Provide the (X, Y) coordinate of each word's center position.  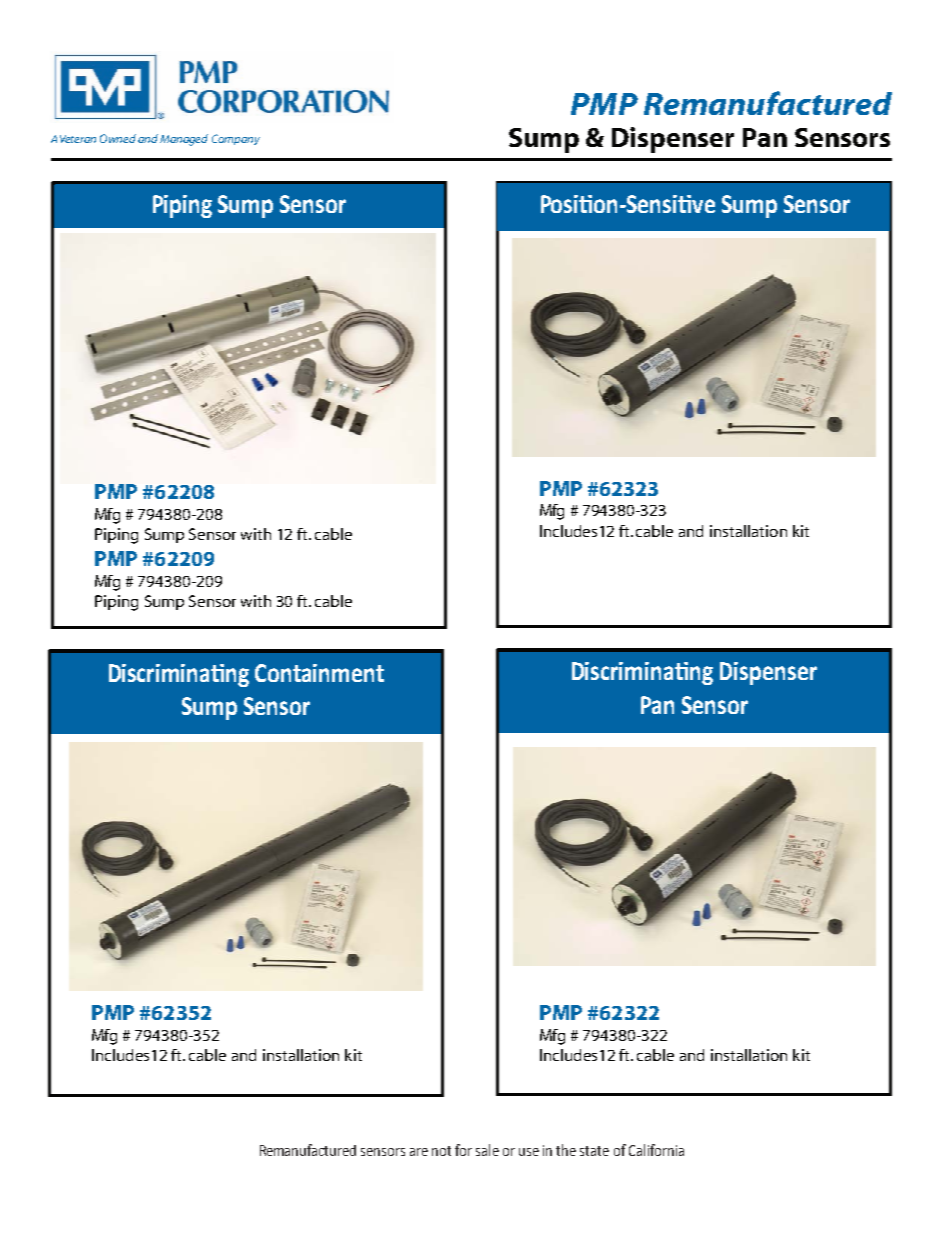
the (566, 1150)
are (419, 1152)
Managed (184, 140)
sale (487, 1150)
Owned (118, 138)
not (441, 1151)
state (594, 1151)
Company (236, 139)
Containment (319, 673)
